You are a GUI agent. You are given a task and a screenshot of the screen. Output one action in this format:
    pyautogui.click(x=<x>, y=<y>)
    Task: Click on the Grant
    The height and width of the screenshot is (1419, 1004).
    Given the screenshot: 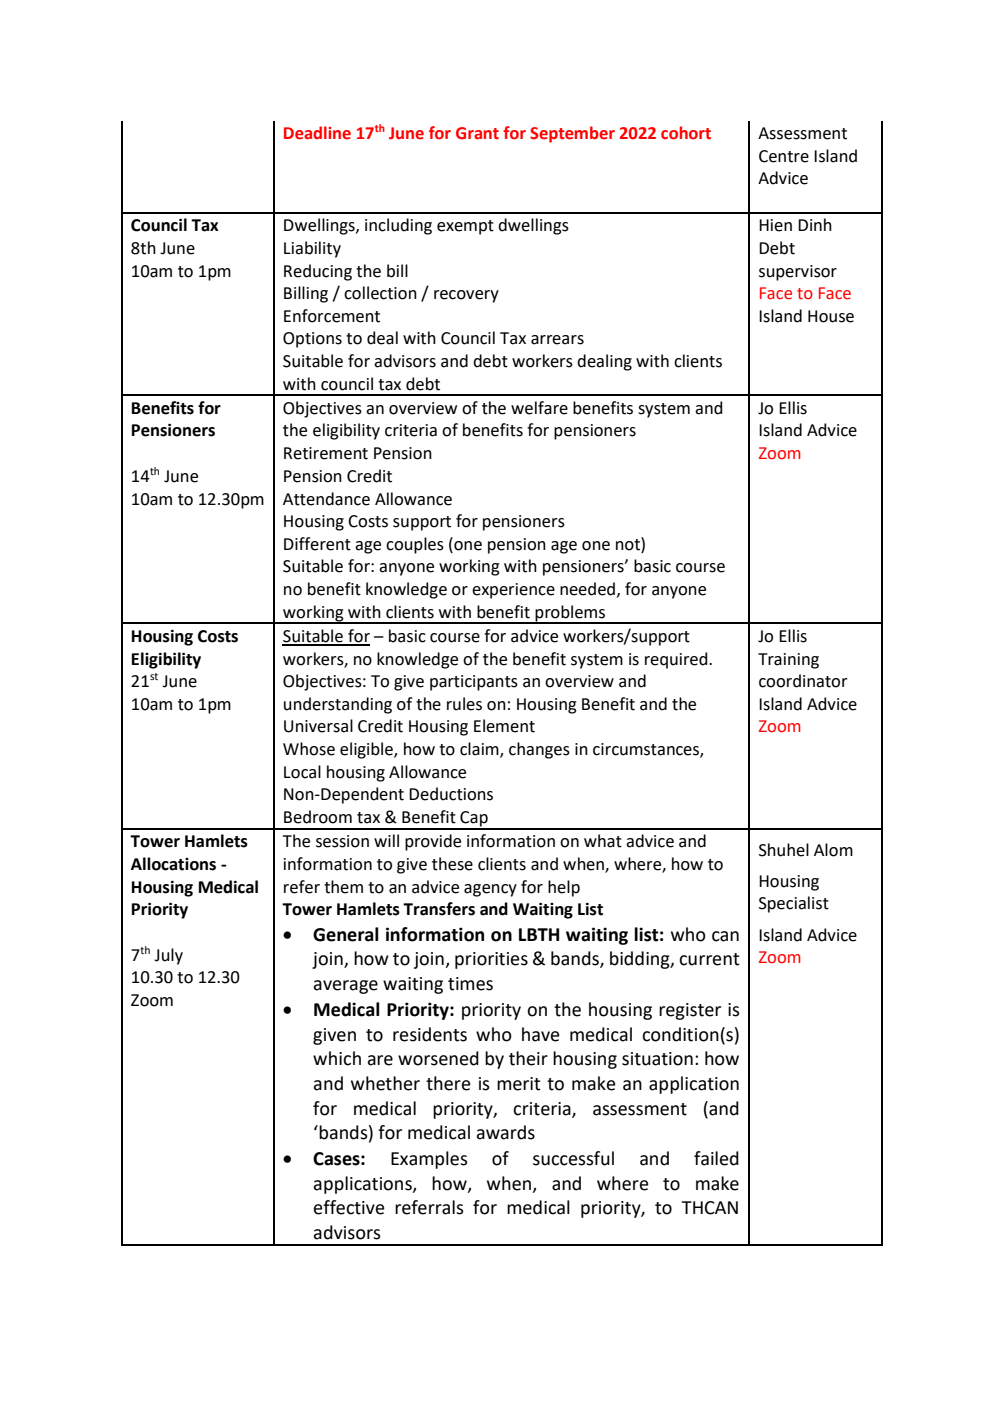 What is the action you would take?
    pyautogui.click(x=477, y=133)
